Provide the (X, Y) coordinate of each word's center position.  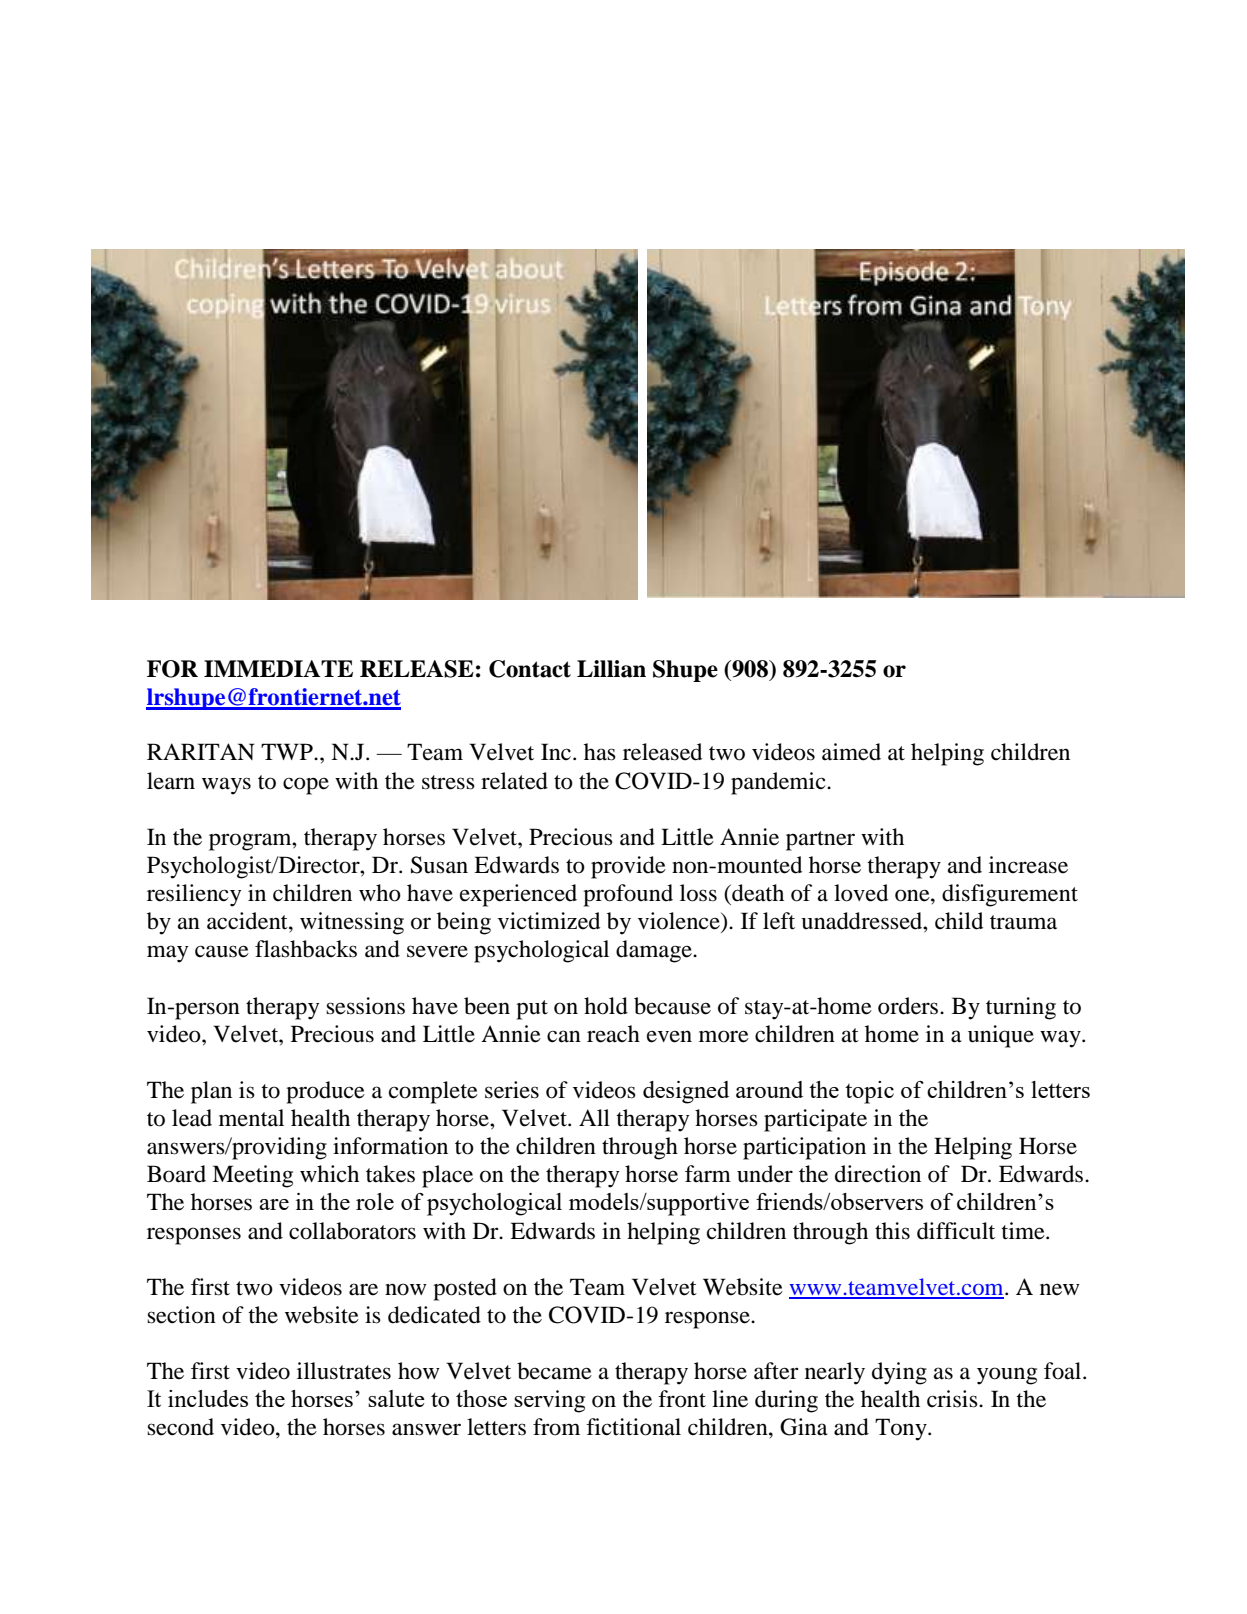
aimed (851, 752)
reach (613, 1034)
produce (325, 1092)
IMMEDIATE (278, 668)
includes (208, 1398)
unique (1001, 1036)
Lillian (611, 669)
